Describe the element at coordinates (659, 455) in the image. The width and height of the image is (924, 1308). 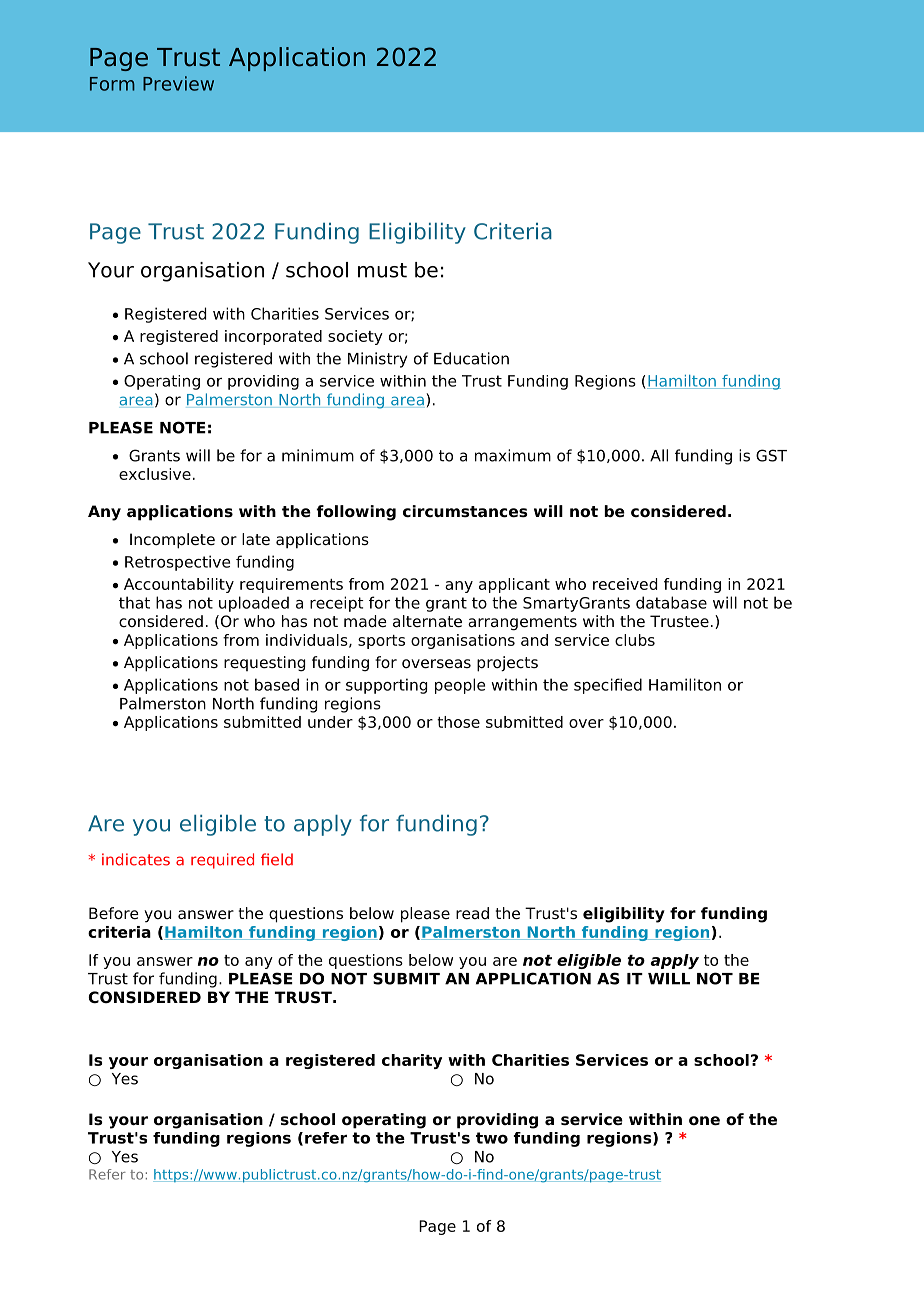
I see `All` at that location.
